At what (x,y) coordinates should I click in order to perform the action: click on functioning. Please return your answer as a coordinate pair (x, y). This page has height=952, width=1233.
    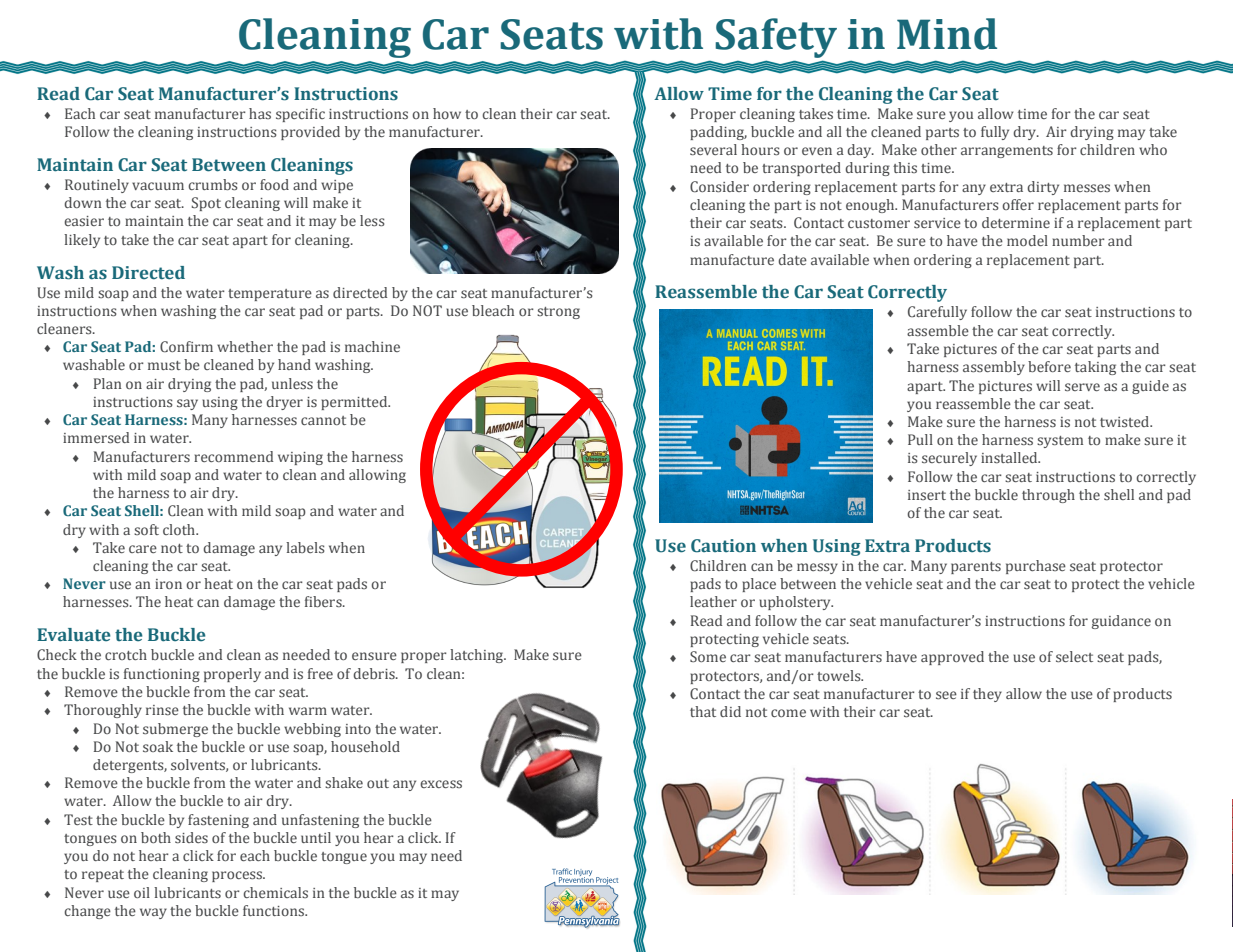
    Looking at the image, I should click on (162, 675).
